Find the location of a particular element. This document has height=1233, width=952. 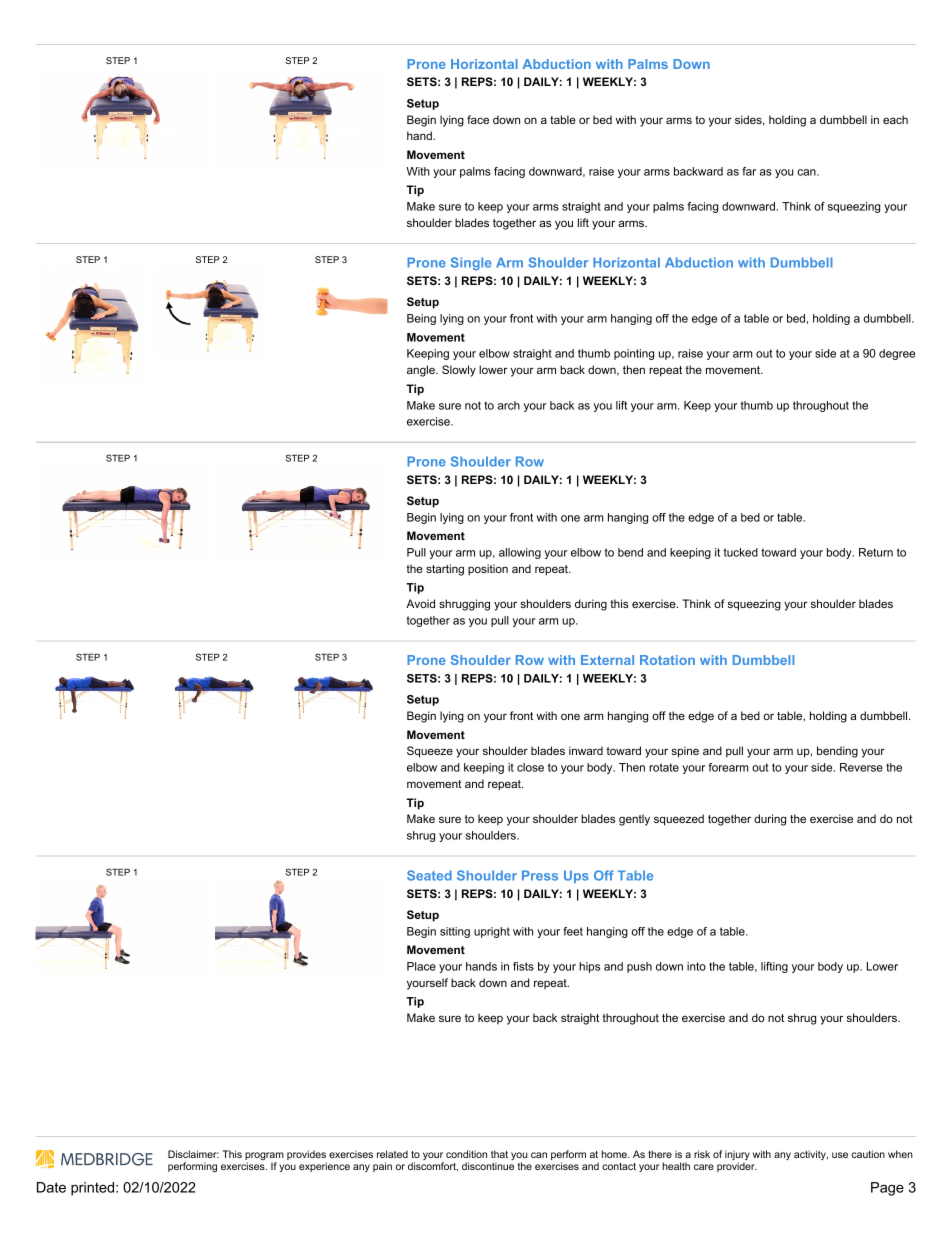

Avoid is located at coordinates (420, 603).
